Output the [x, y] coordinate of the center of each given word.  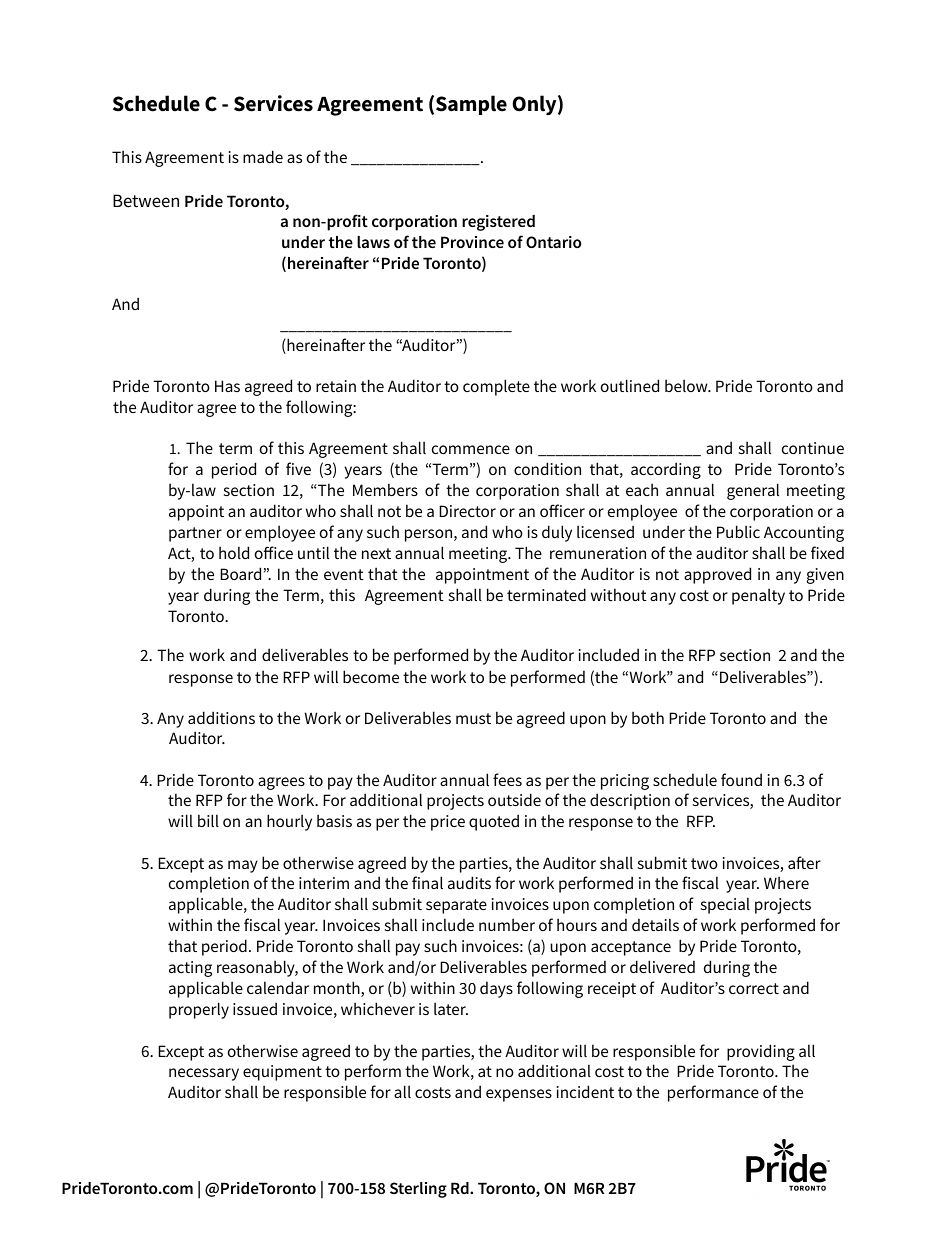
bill [208, 820]
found [741, 779]
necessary [204, 1074]
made [263, 156]
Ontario [554, 242]
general [753, 491]
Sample [471, 105]
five [298, 468]
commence [471, 449]
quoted [494, 822]
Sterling [418, 1190]
